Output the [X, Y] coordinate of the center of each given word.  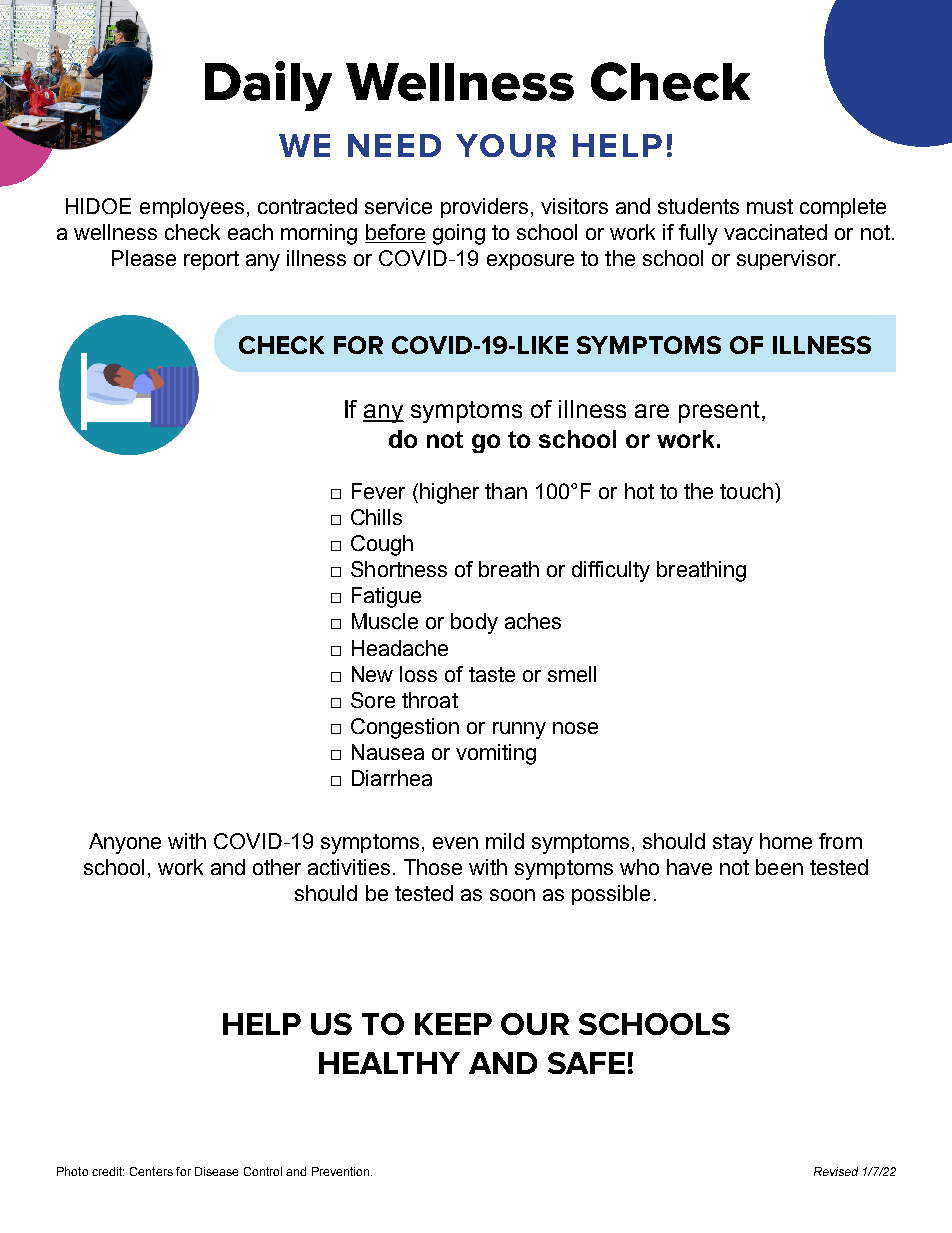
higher [449, 493]
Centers [151, 1171]
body [474, 623]
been [779, 867]
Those [433, 867]
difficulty [611, 571]
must [770, 206]
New [372, 674]
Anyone [125, 843]
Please [144, 258]
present [721, 412]
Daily [268, 86]
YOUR [506, 145]
